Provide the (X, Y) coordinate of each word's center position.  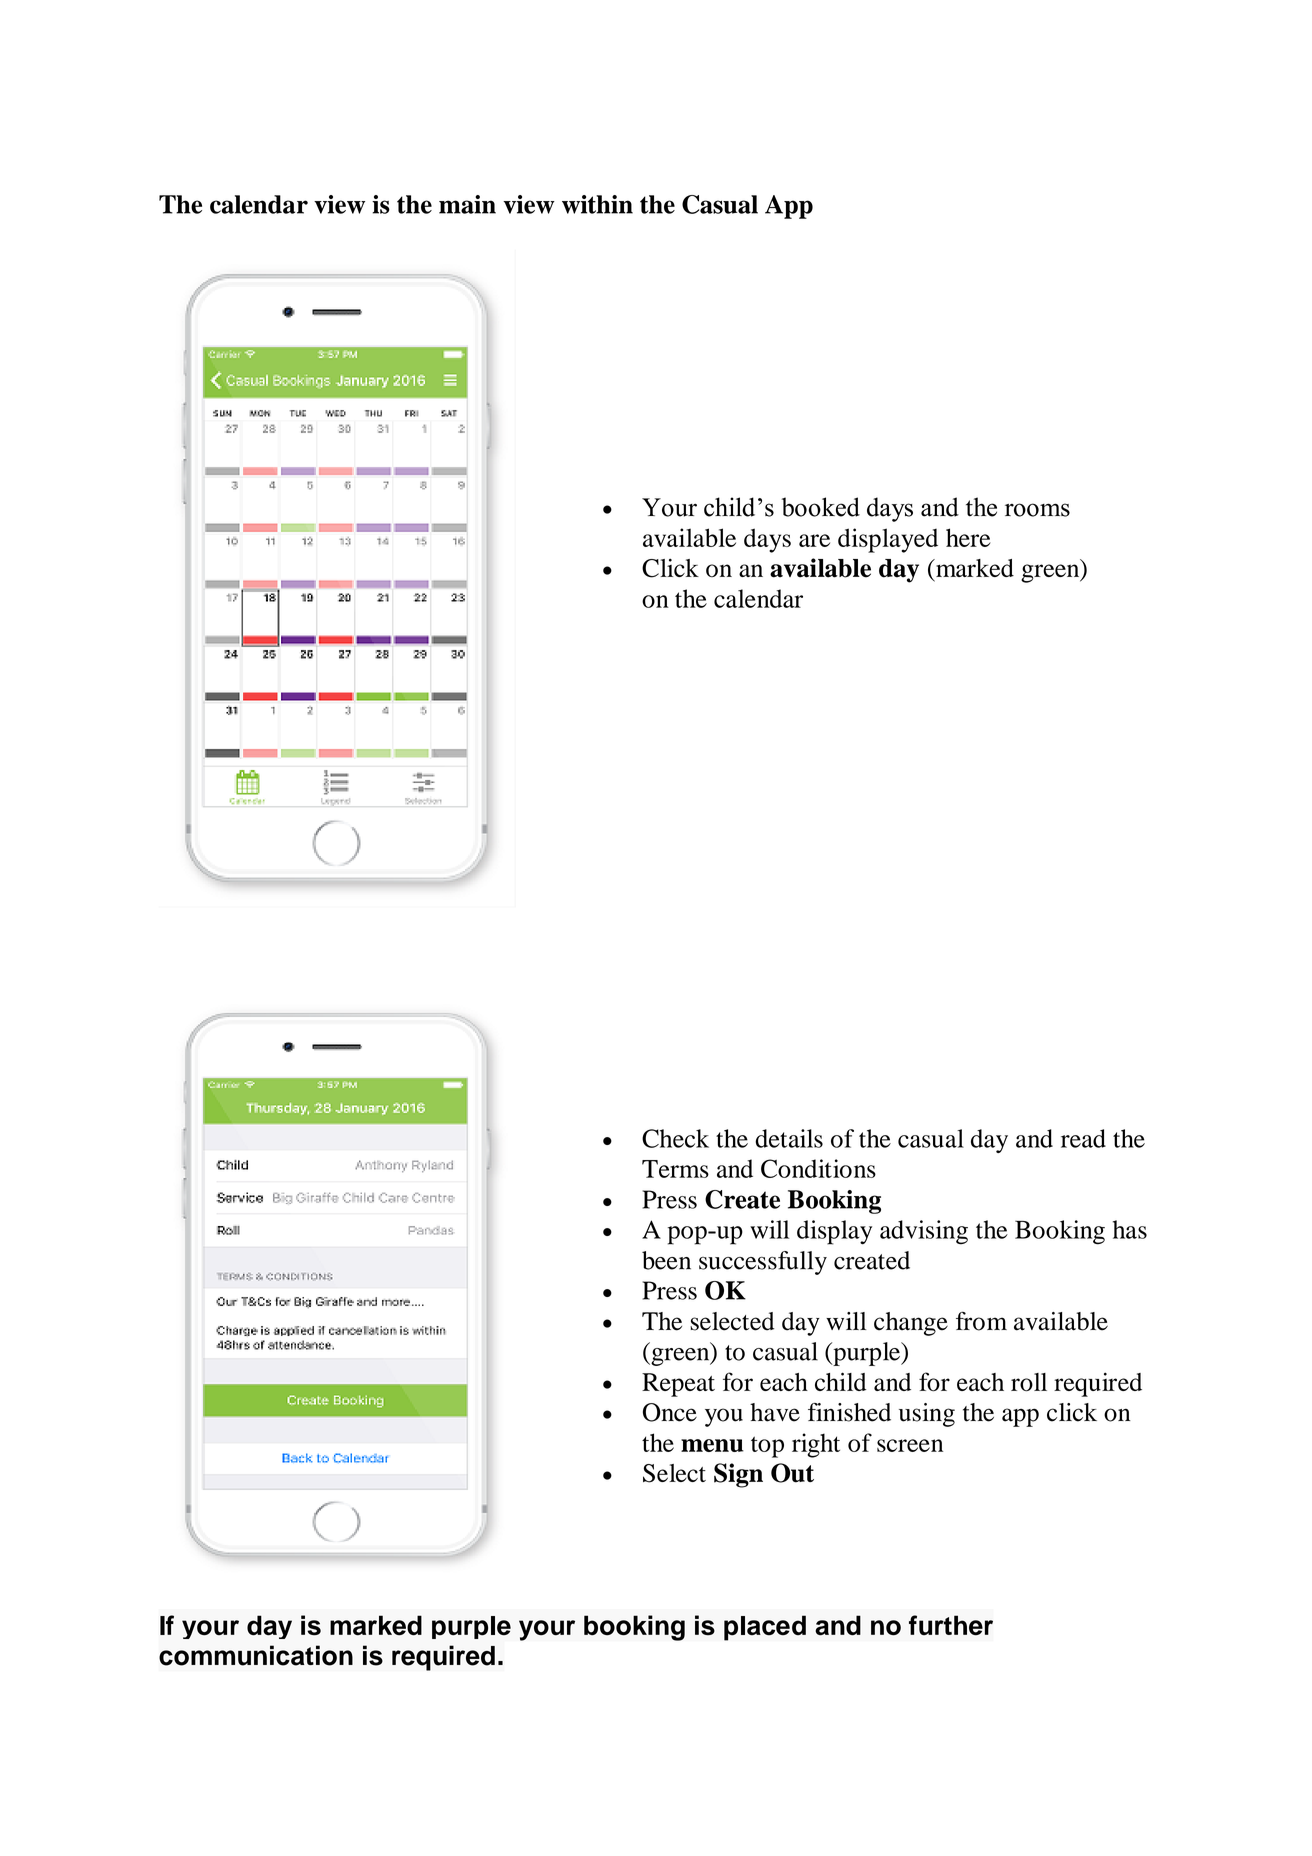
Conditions (818, 1168)
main (467, 204)
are (814, 540)
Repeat (678, 1385)
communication (256, 1655)
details (789, 1138)
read (1083, 1138)
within (597, 204)
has (1130, 1229)
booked (821, 507)
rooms (1037, 510)
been (666, 1260)
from (981, 1321)
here (968, 537)
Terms (675, 1169)
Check (675, 1138)
